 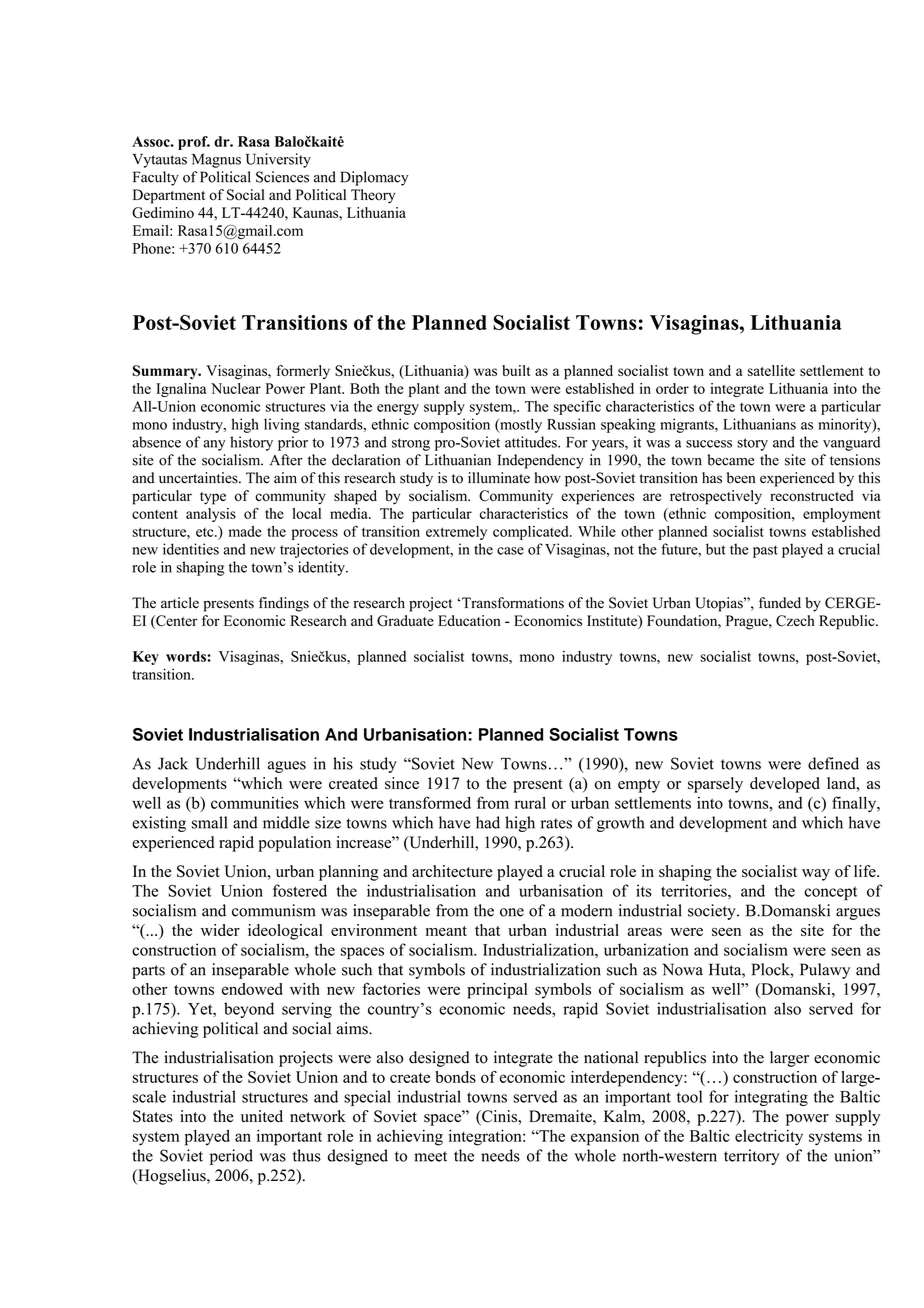 I want to click on Magnus, so click(x=216, y=161).
